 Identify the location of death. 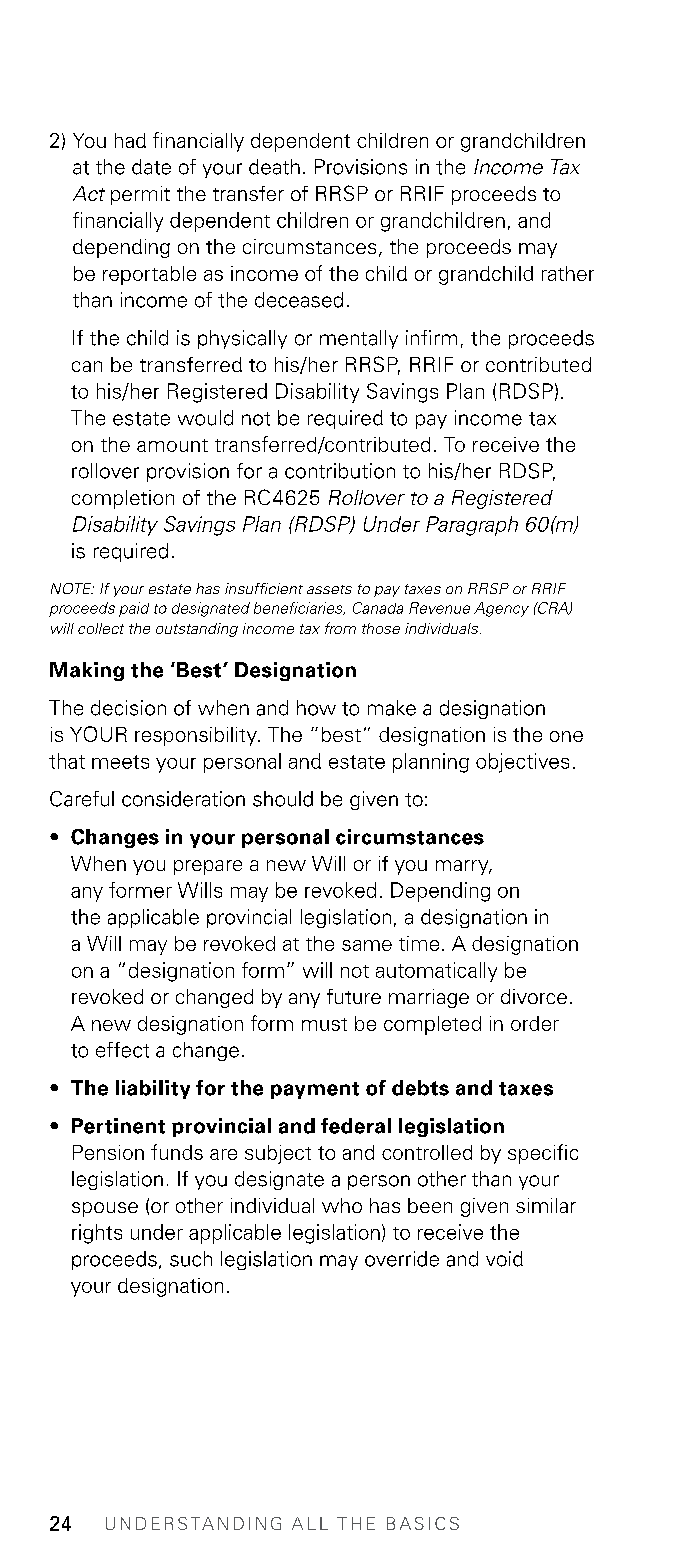
(274, 167).
